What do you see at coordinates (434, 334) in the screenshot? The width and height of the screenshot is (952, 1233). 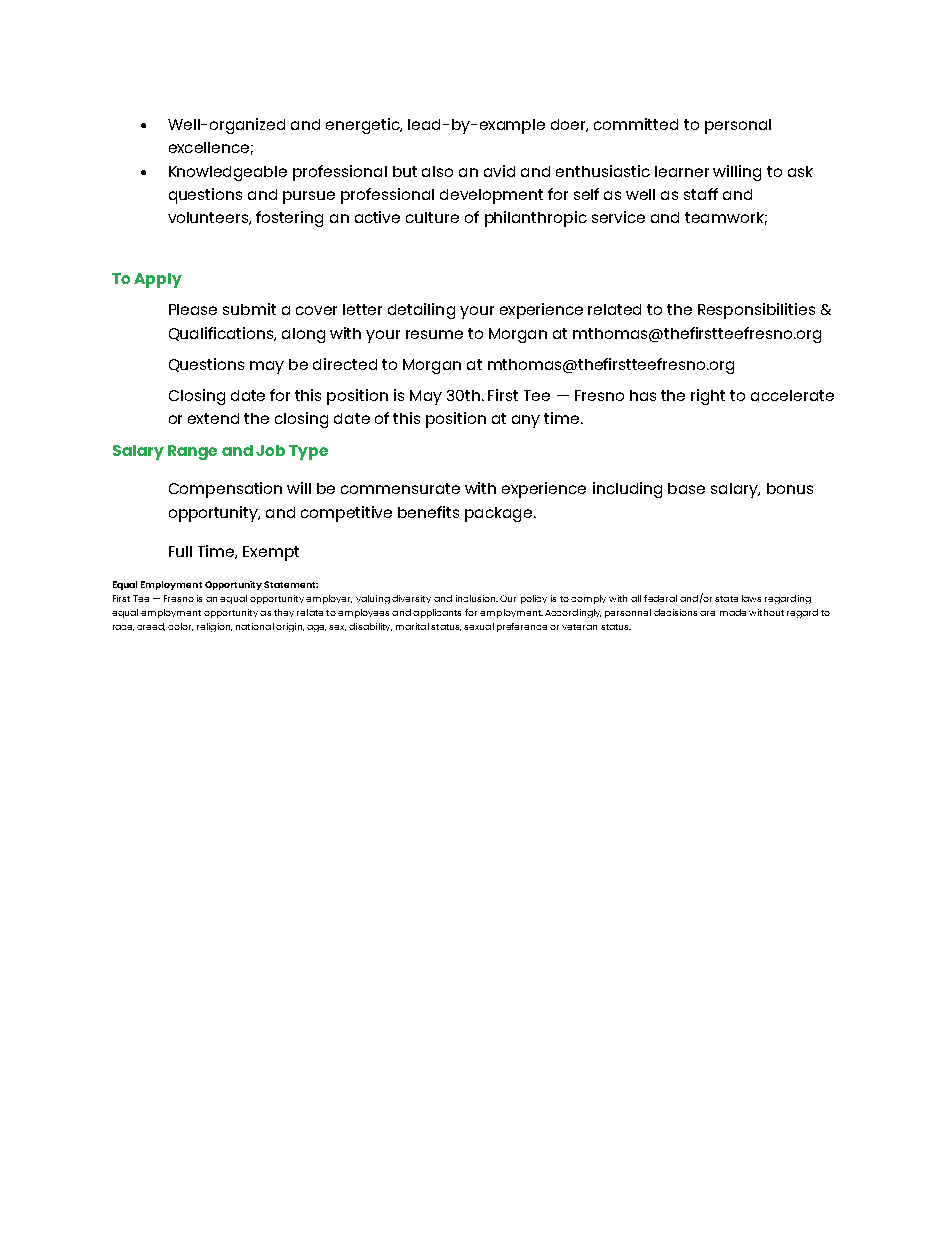 I see `resume` at bounding box center [434, 334].
